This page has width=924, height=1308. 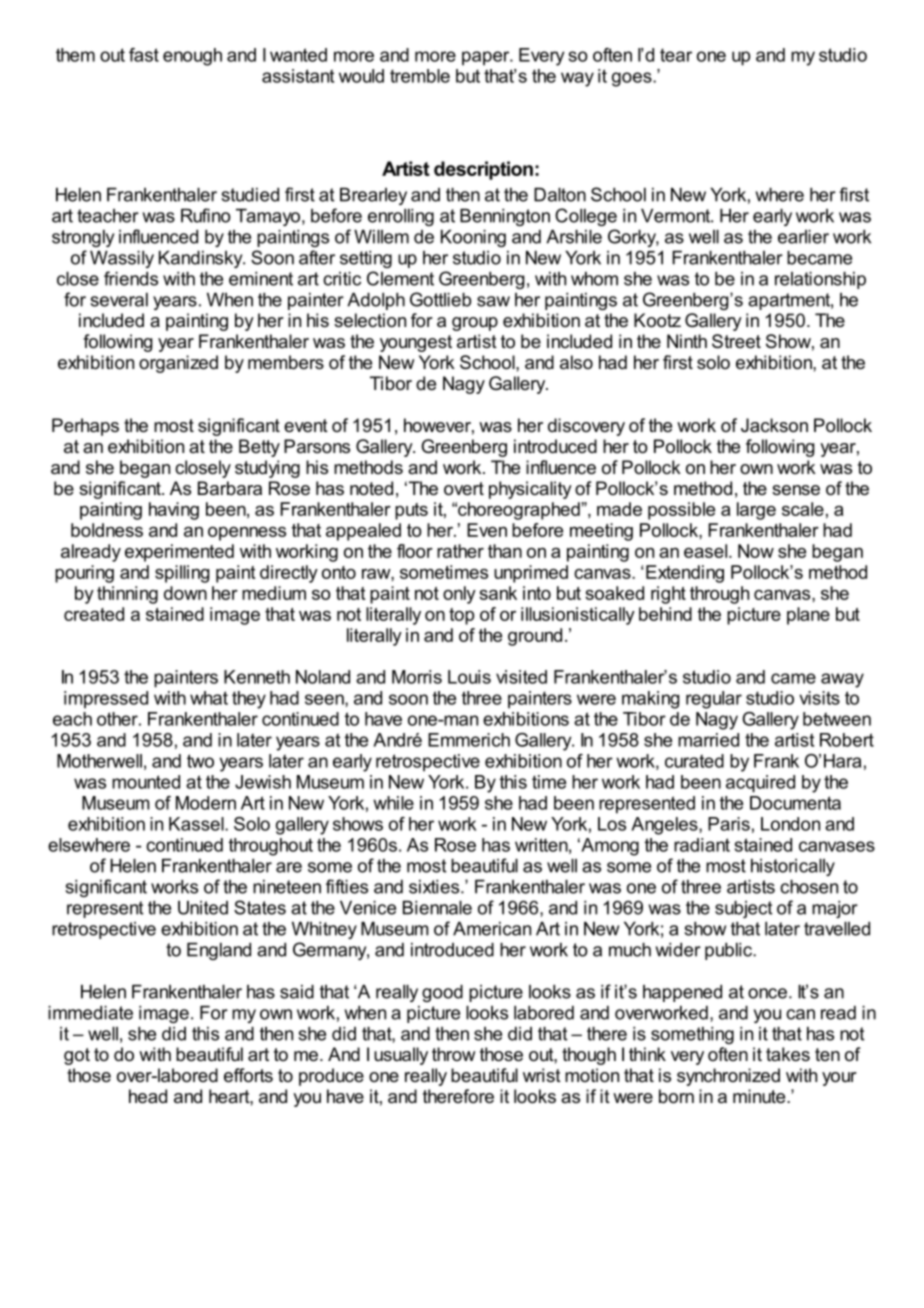 I want to click on head, so click(x=148, y=1096).
